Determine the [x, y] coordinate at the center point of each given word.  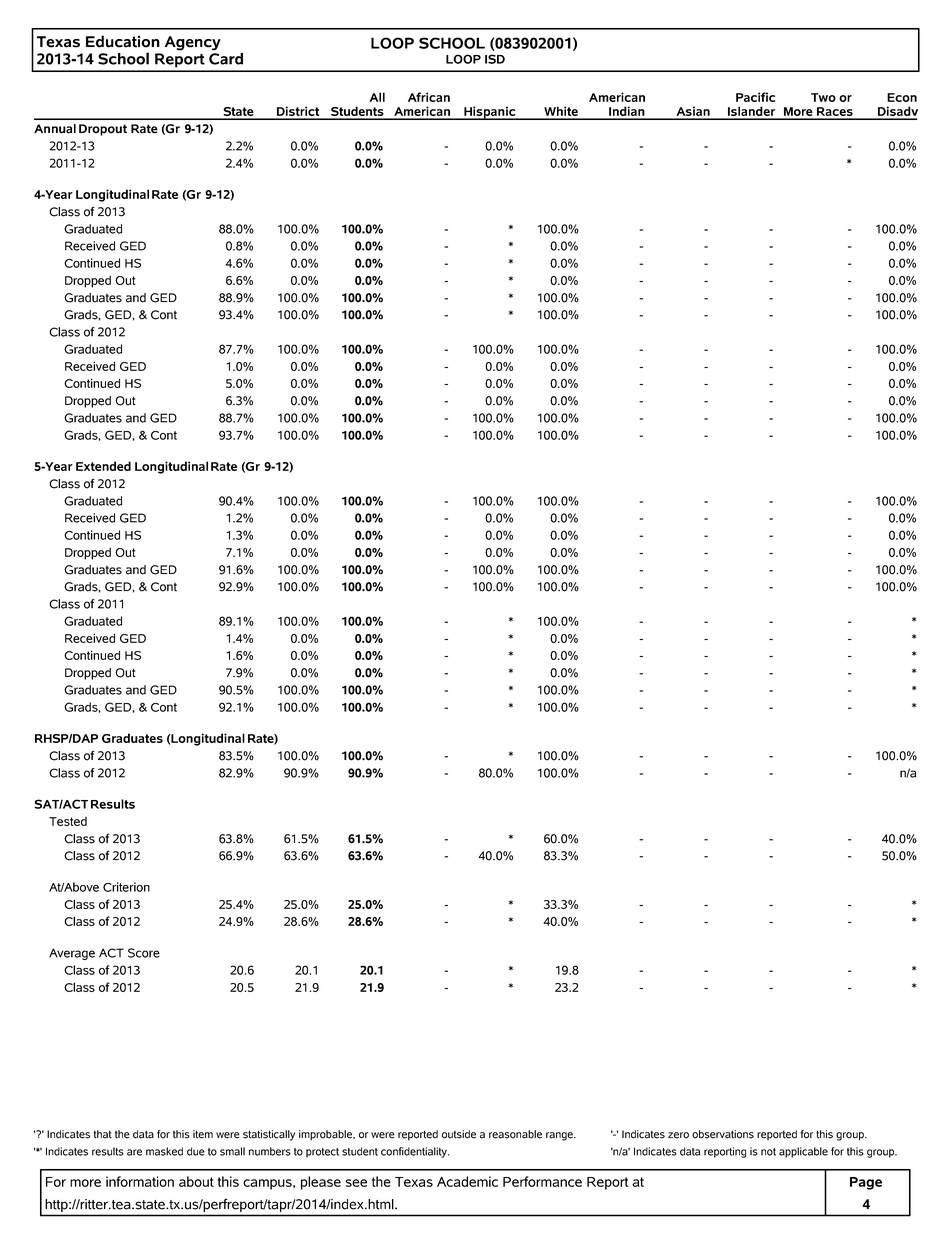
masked [164, 1151]
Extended [103, 466]
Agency [193, 43]
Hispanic [490, 113]
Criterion [126, 887]
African [429, 97]
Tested [68, 821]
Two [823, 97]
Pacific [755, 97]
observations [723, 1134]
